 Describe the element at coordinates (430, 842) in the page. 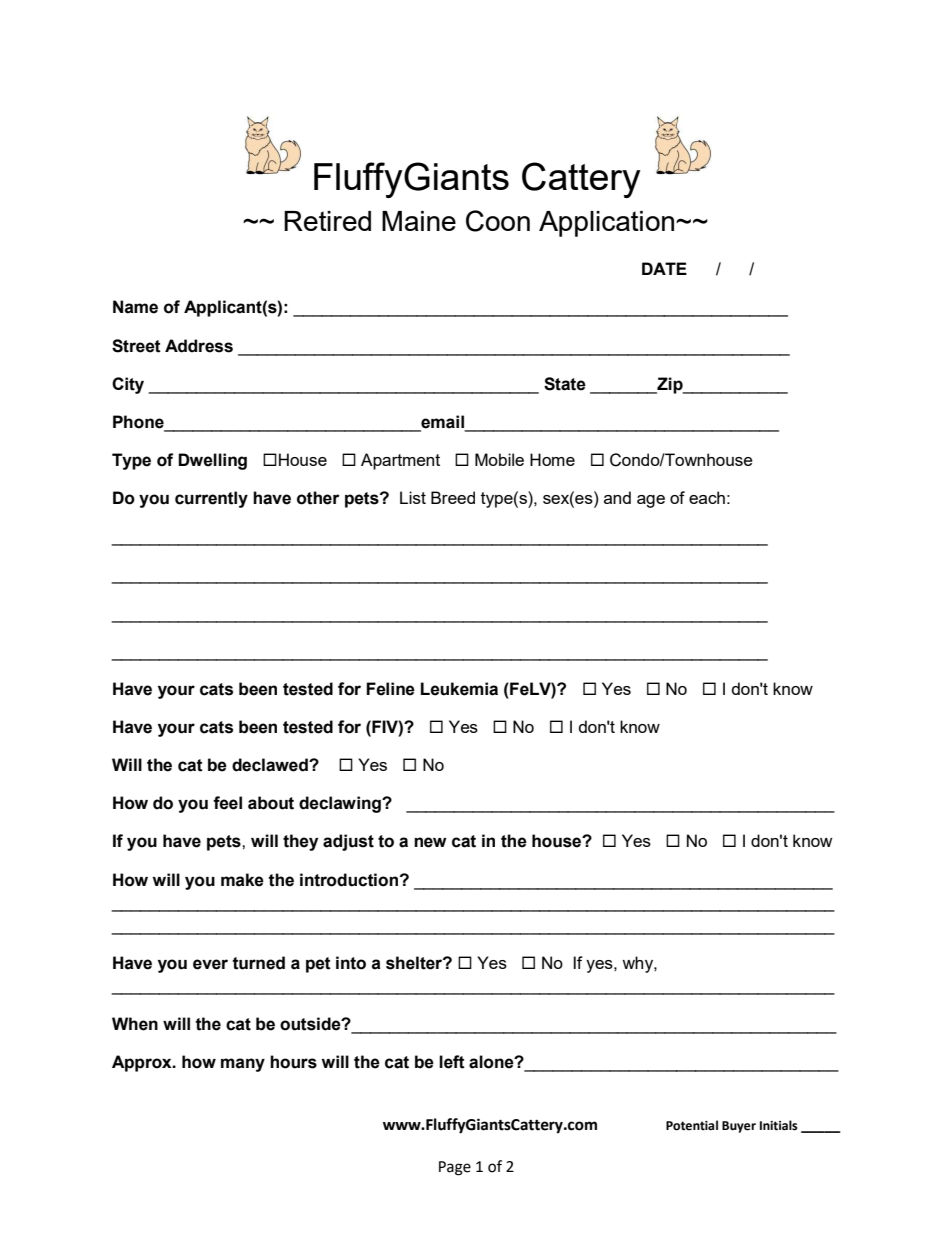

I see `new` at that location.
